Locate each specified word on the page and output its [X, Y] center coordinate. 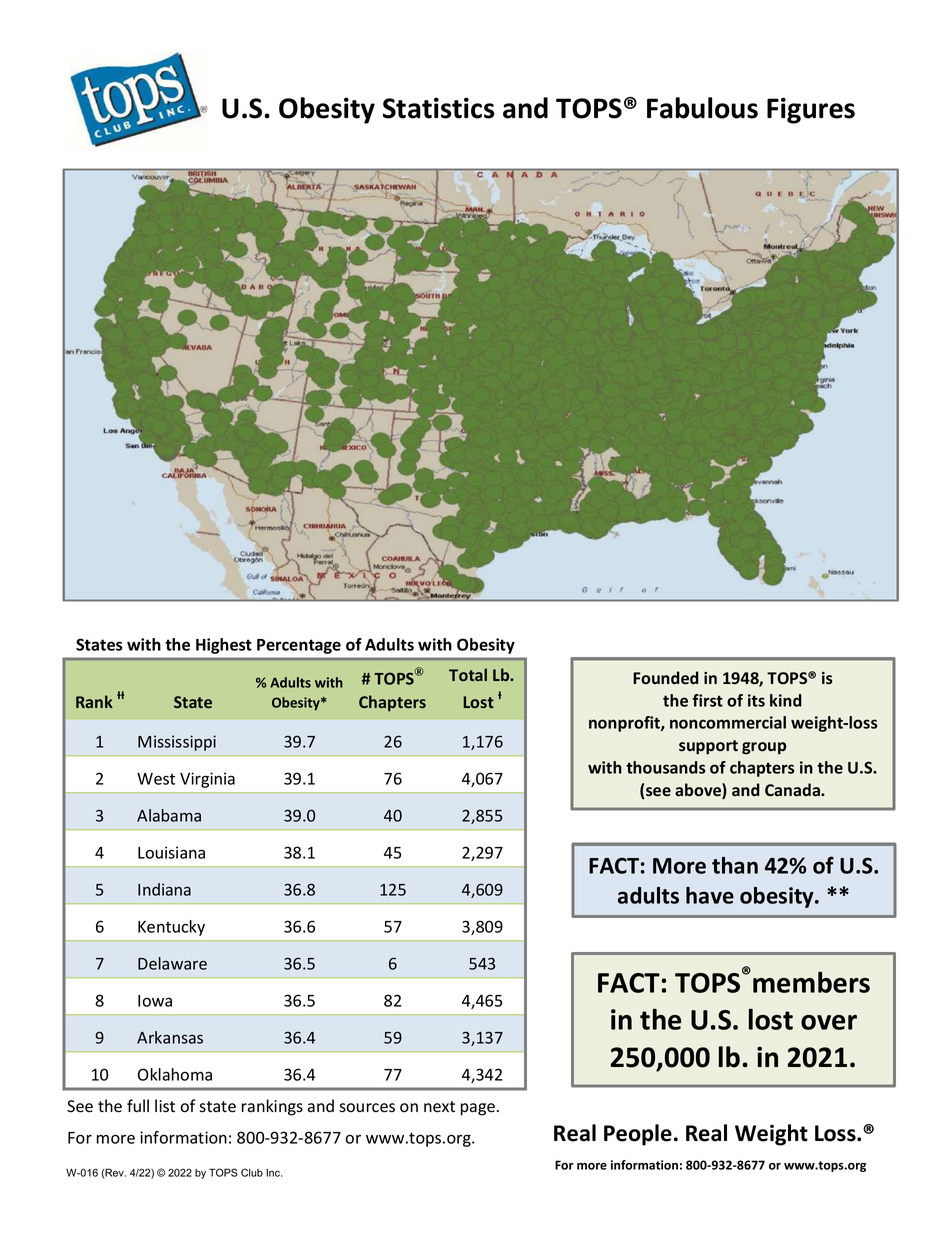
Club [252, 1172]
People [638, 1135]
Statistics [439, 108]
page [477, 1109]
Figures [811, 110]
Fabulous [702, 108]
